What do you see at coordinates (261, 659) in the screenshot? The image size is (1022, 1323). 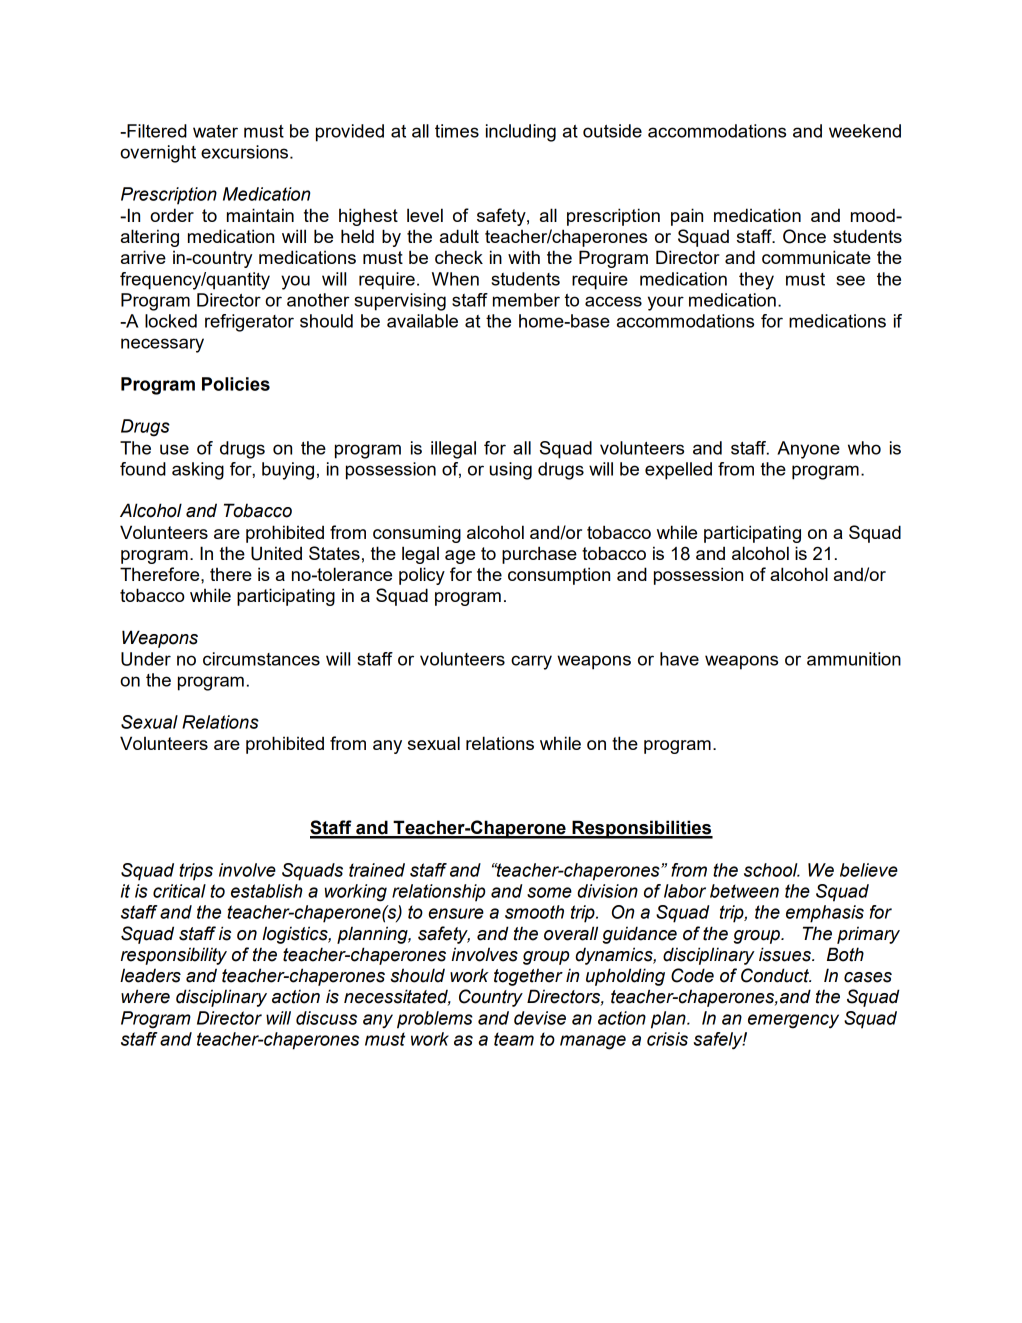 I see `circumstances` at bounding box center [261, 659].
